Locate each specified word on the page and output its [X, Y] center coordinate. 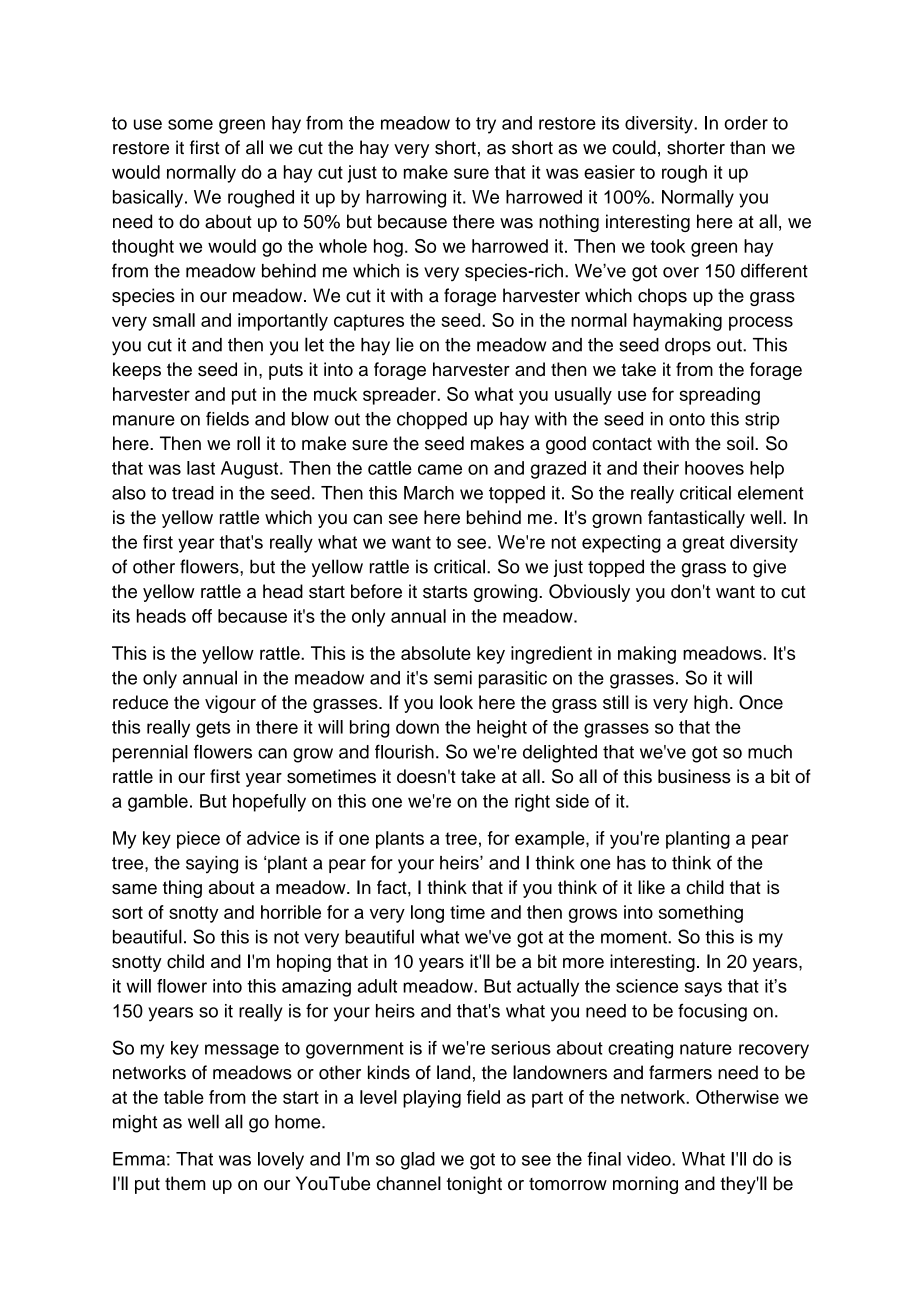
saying [212, 865]
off [202, 616]
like [651, 887]
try [486, 125]
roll [248, 443]
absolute [436, 653]
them [185, 1183]
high [711, 704]
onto [687, 419]
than [747, 147]
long [427, 914]
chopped [432, 420]
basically [149, 199]
